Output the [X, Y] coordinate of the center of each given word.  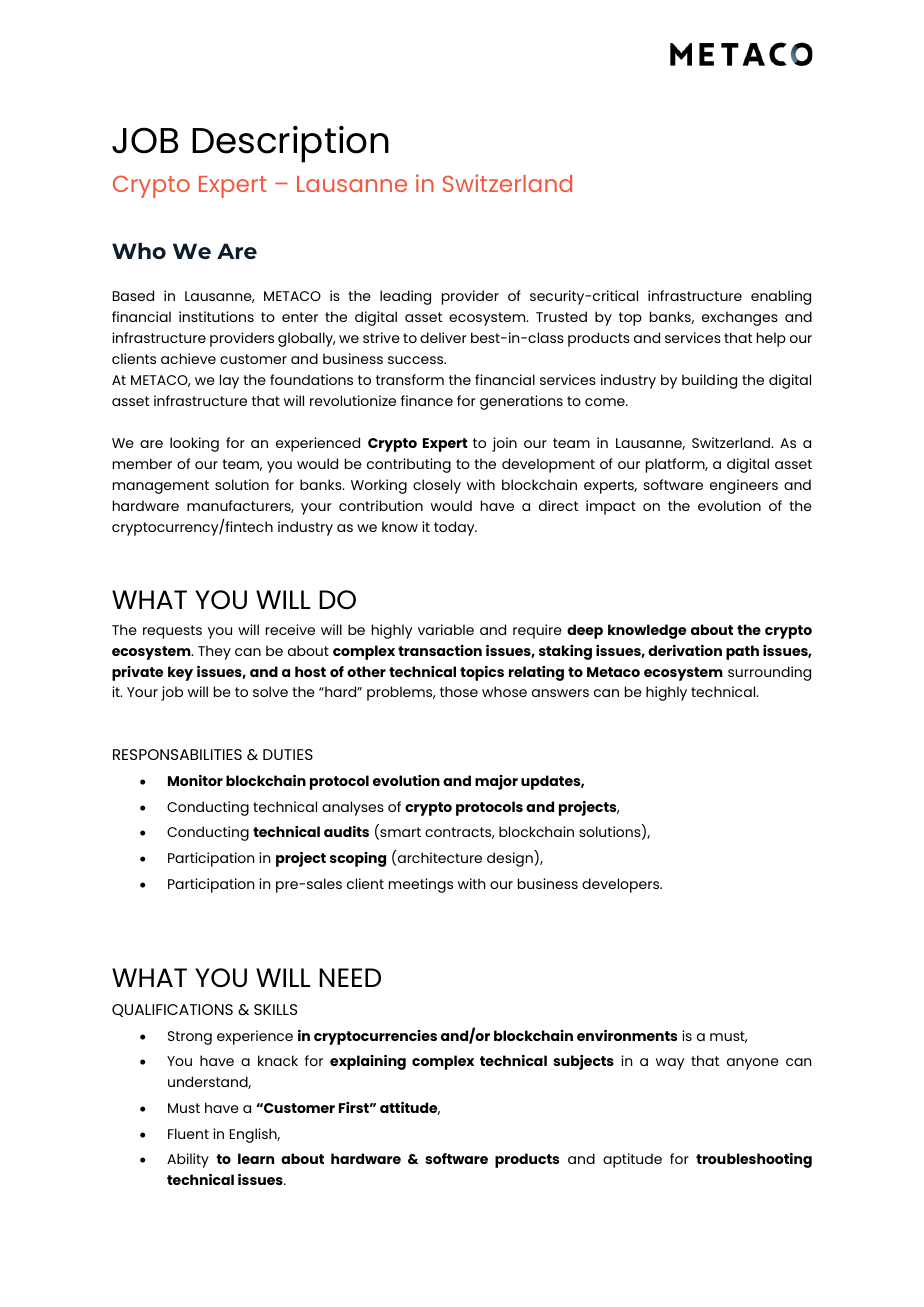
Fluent [188, 1133]
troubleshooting [754, 1160]
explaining [368, 1062]
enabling [781, 297]
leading [405, 297]
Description [290, 144]
